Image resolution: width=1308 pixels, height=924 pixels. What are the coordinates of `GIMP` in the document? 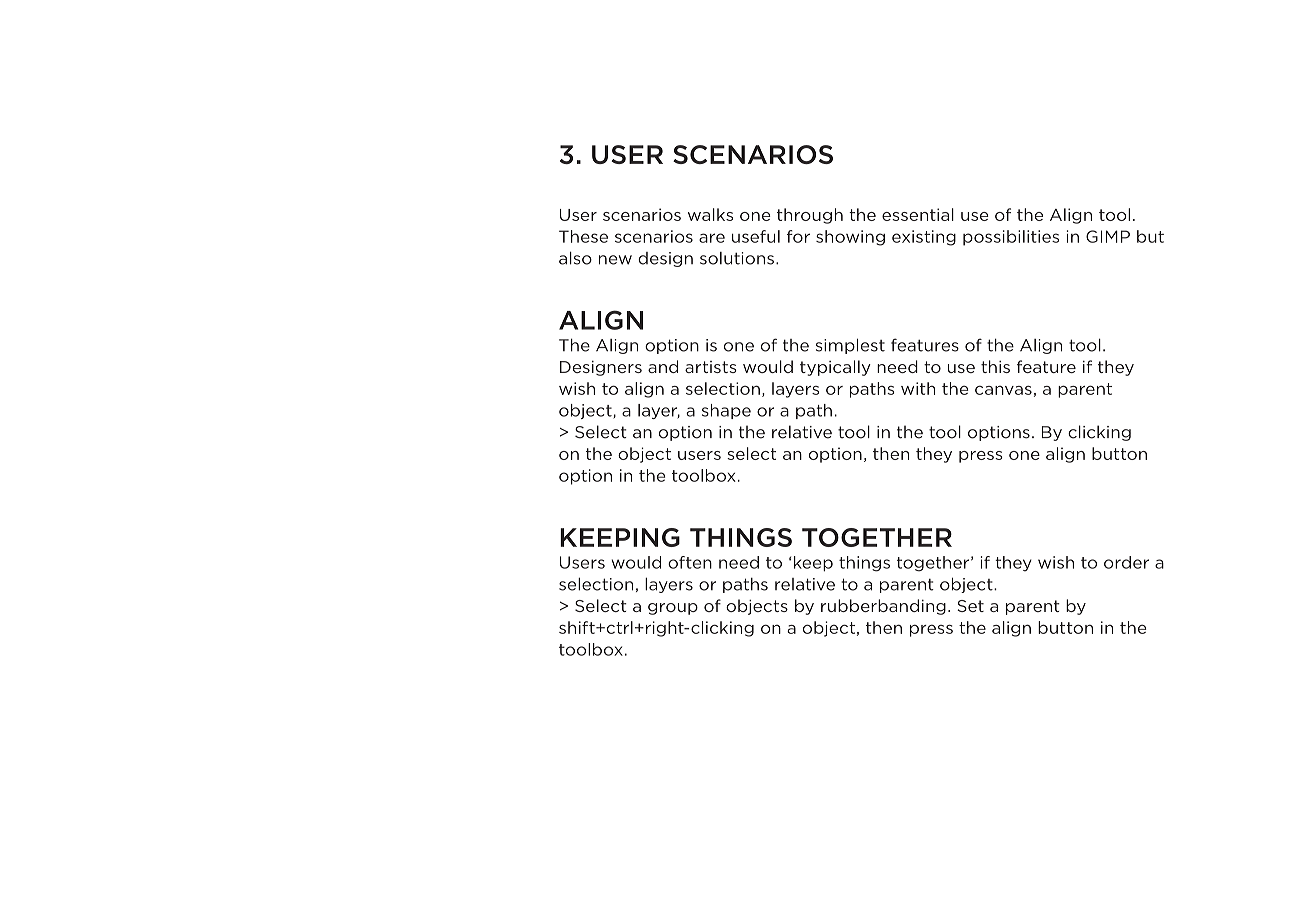 It's located at (1108, 236).
